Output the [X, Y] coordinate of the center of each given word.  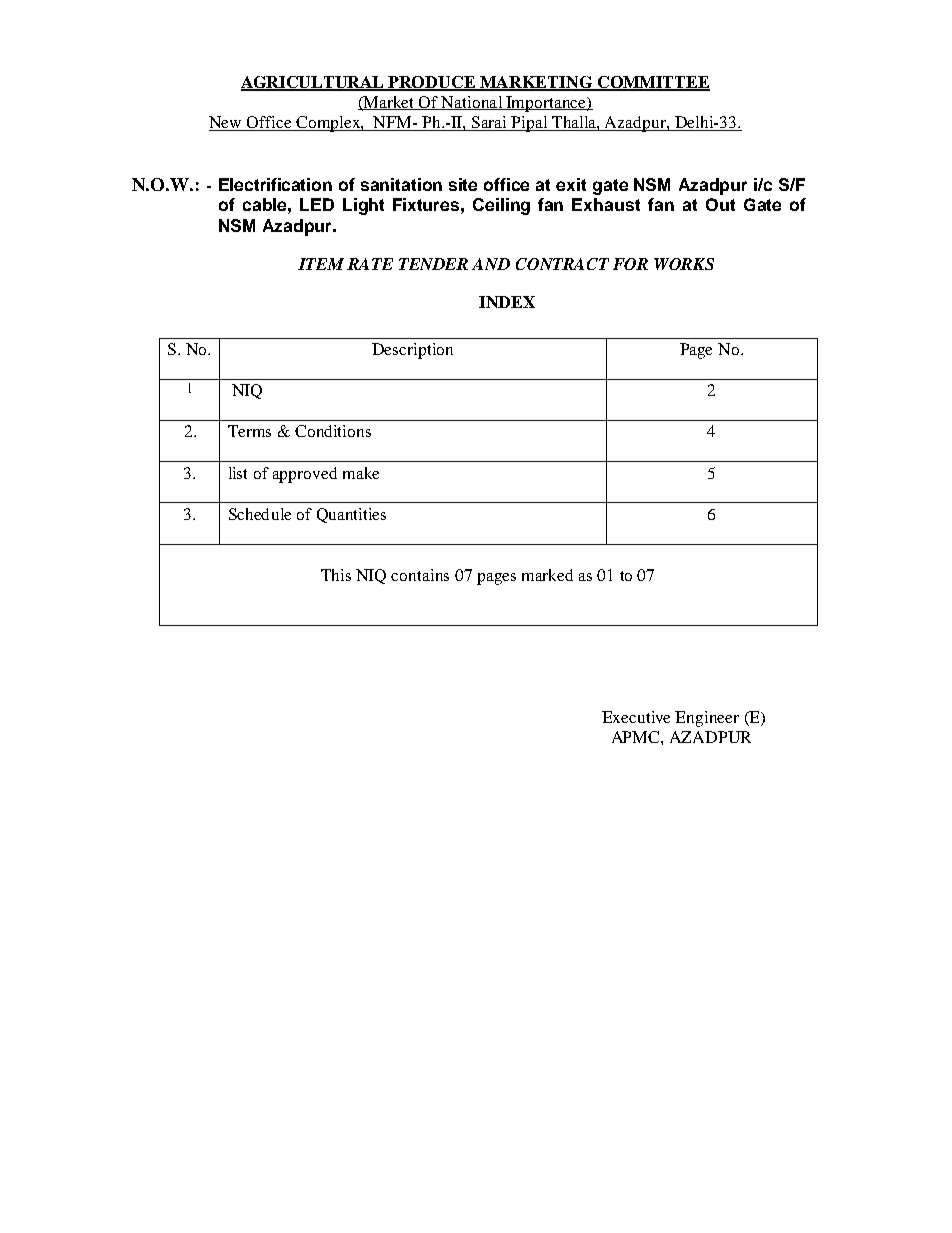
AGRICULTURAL [314, 83]
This [336, 575]
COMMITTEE [653, 83]
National [472, 103]
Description [412, 351]
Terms [249, 431]
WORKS [684, 264]
